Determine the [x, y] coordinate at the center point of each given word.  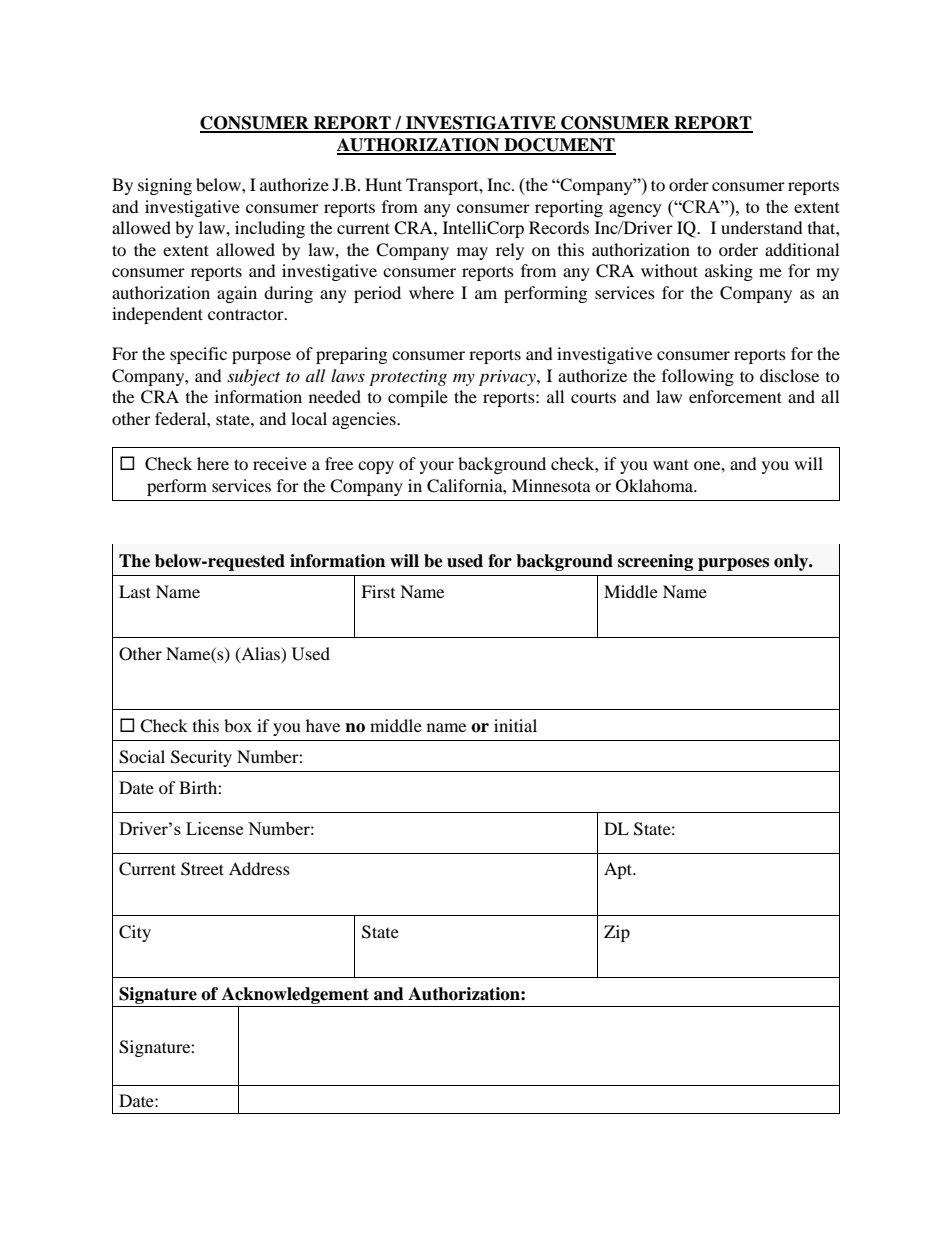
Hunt [383, 184]
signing [165, 186]
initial [515, 725]
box [238, 725]
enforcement [735, 396]
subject [253, 377]
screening [655, 562]
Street [202, 869]
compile [418, 398]
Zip [617, 933]
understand [762, 227]
